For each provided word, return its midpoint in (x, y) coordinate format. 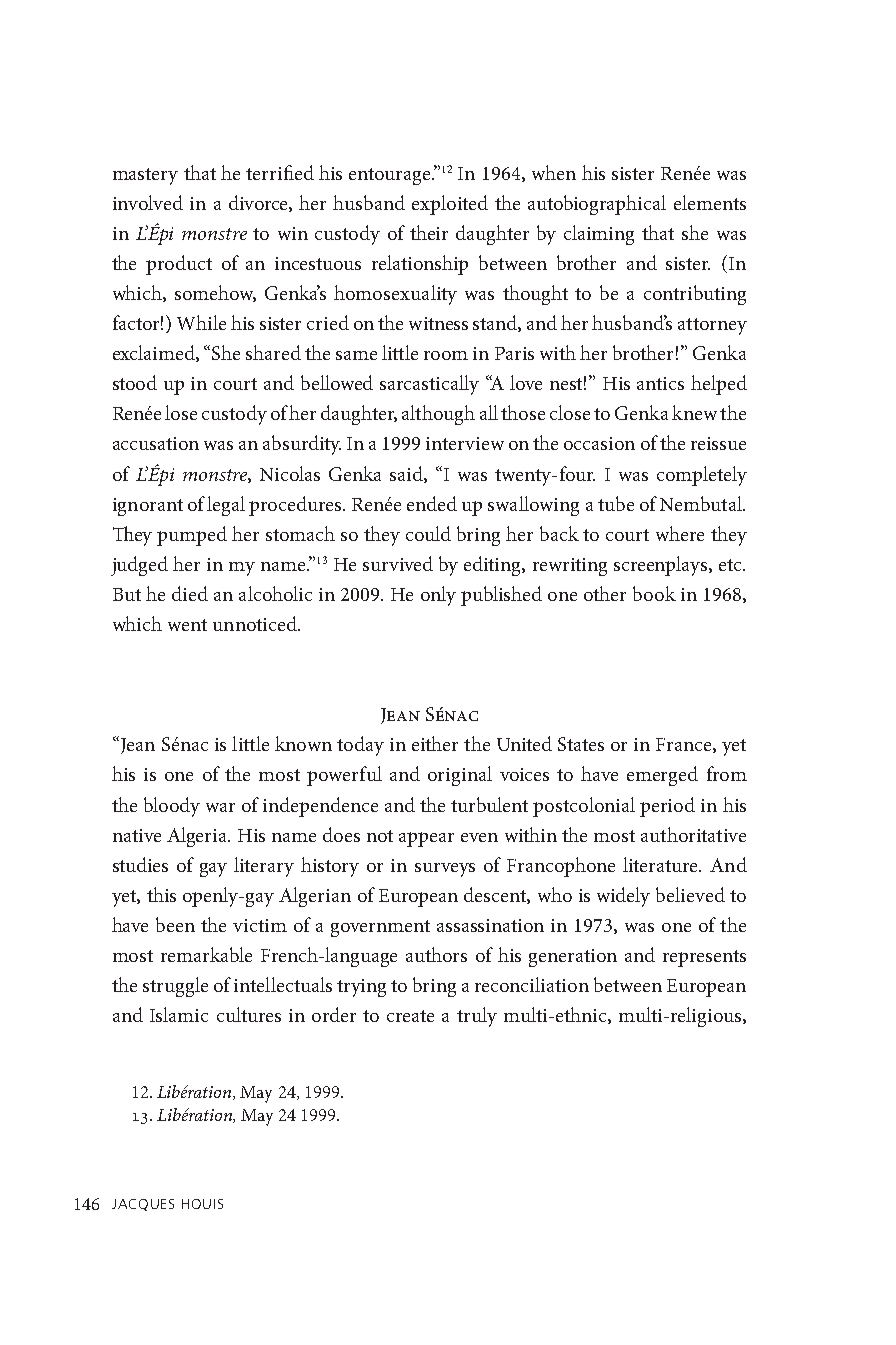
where (680, 533)
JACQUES (143, 1205)
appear (426, 839)
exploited (450, 205)
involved (148, 202)
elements (710, 202)
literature (662, 864)
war (220, 807)
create (410, 1016)
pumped (192, 536)
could (428, 533)
